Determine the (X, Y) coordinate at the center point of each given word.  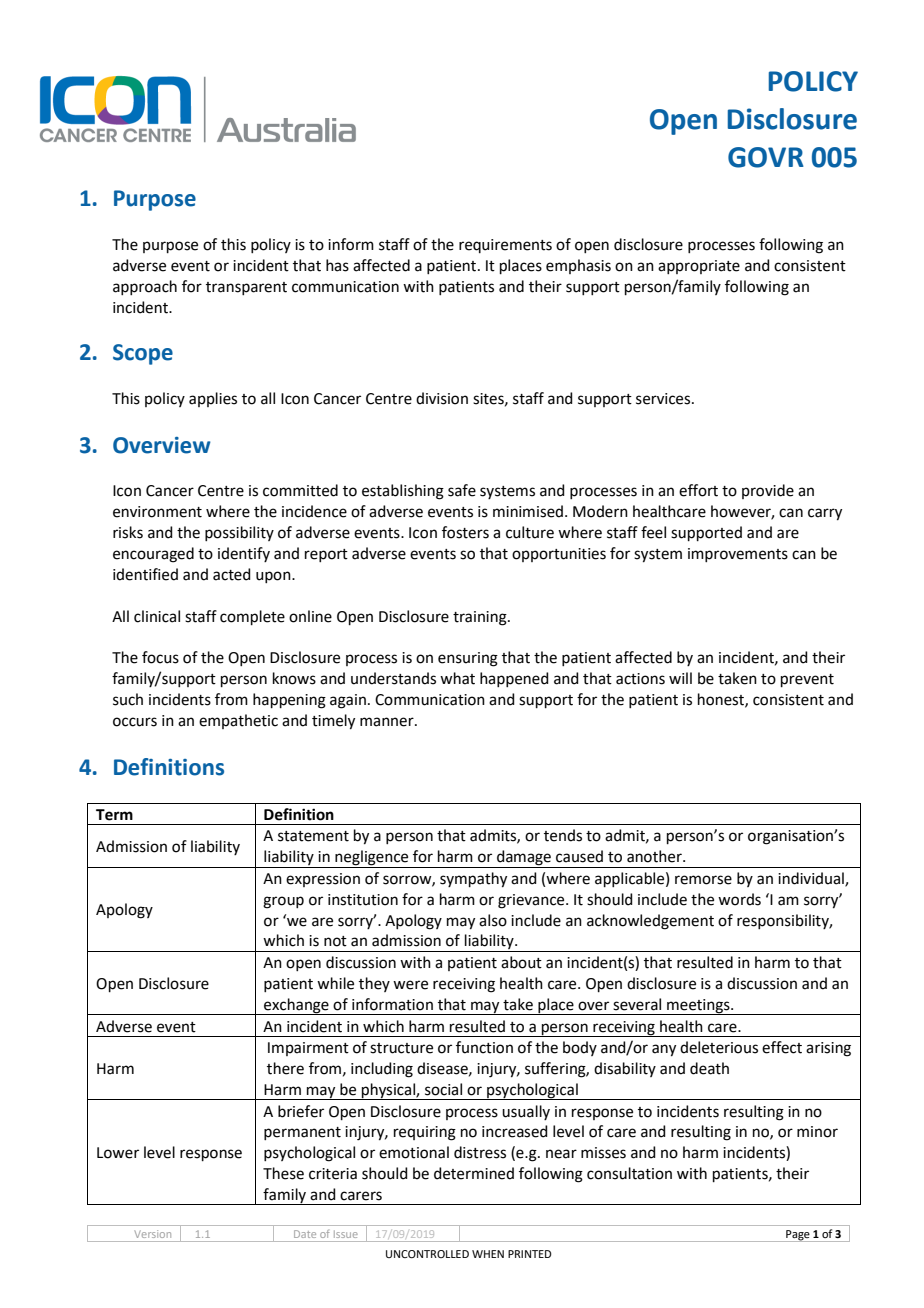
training (481, 618)
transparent (246, 288)
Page (798, 1236)
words (739, 899)
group (283, 902)
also (493, 920)
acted (232, 574)
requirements (505, 246)
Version (152, 1234)
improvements (738, 555)
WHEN (488, 1254)
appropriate (699, 267)
